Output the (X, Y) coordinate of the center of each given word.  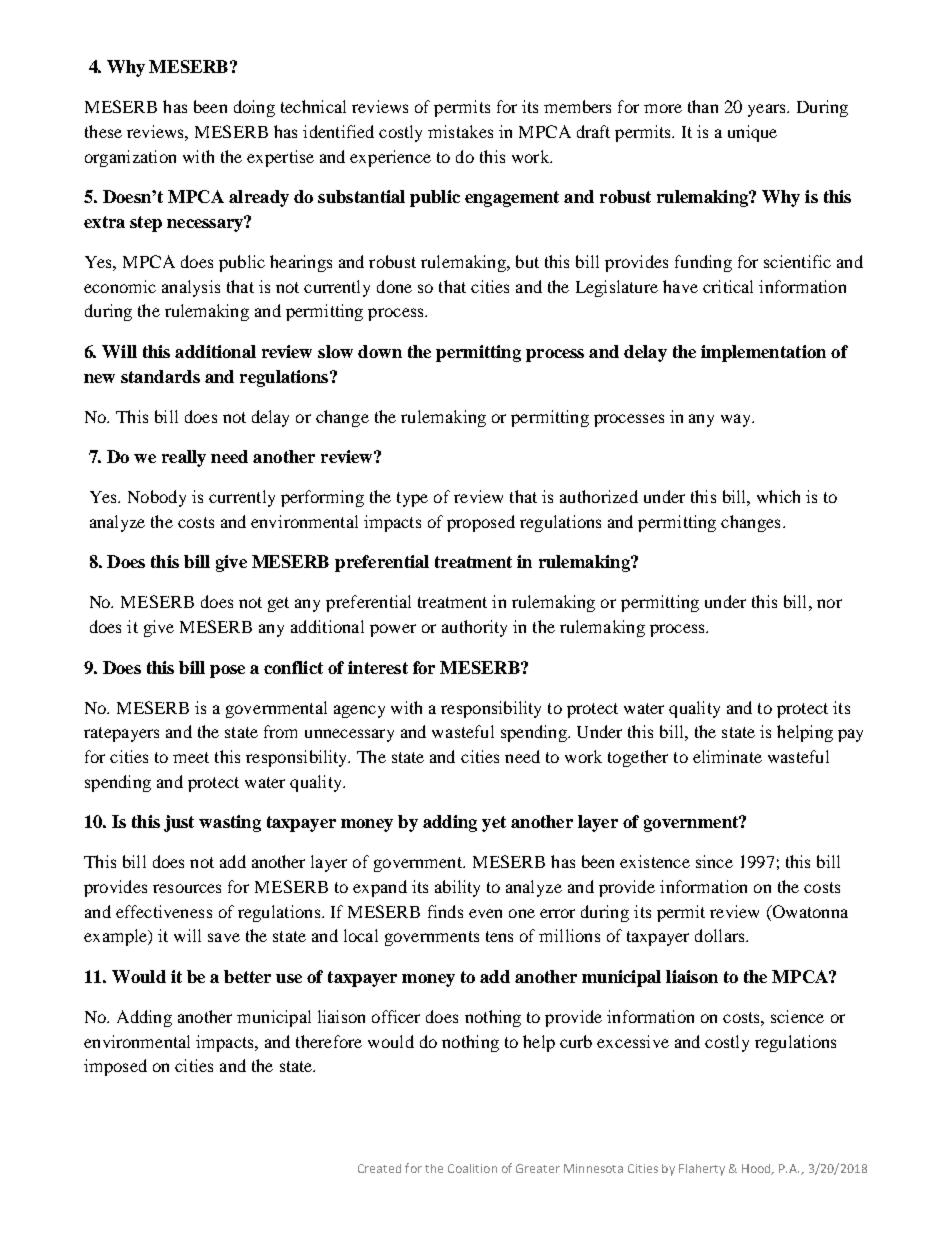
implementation (763, 353)
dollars (721, 935)
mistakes (460, 131)
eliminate (727, 756)
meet (191, 757)
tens (499, 936)
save (224, 937)
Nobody (157, 498)
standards (160, 376)
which (778, 496)
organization (130, 158)
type (412, 499)
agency (359, 711)
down (380, 351)
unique (752, 133)
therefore (329, 1041)
